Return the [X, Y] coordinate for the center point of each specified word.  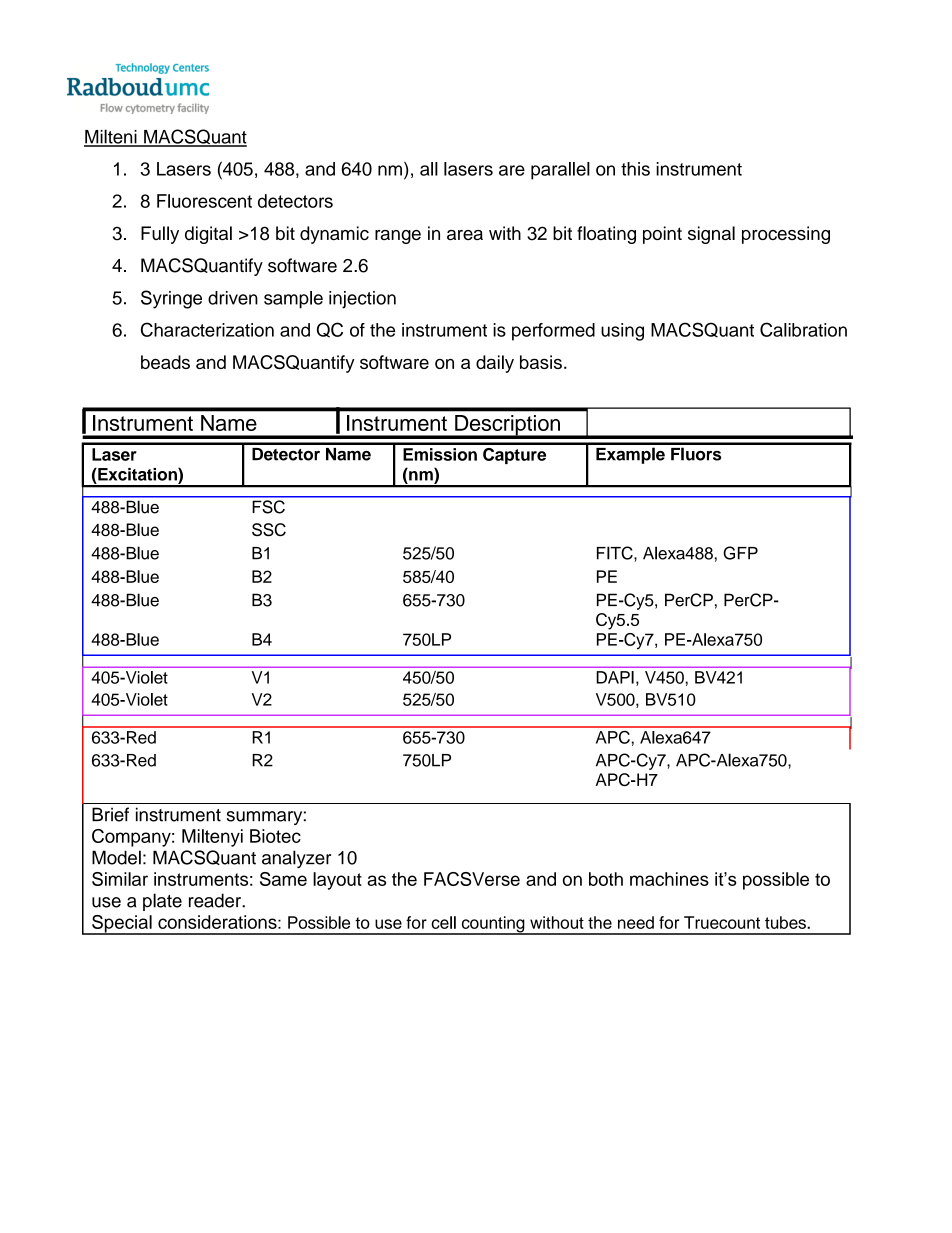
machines [669, 879]
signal [711, 235]
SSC [269, 530]
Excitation [137, 474]
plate [162, 902]
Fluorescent [204, 201]
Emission [440, 454]
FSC [269, 507]
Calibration [803, 329]
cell [443, 922]
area [465, 235]
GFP [740, 553]
